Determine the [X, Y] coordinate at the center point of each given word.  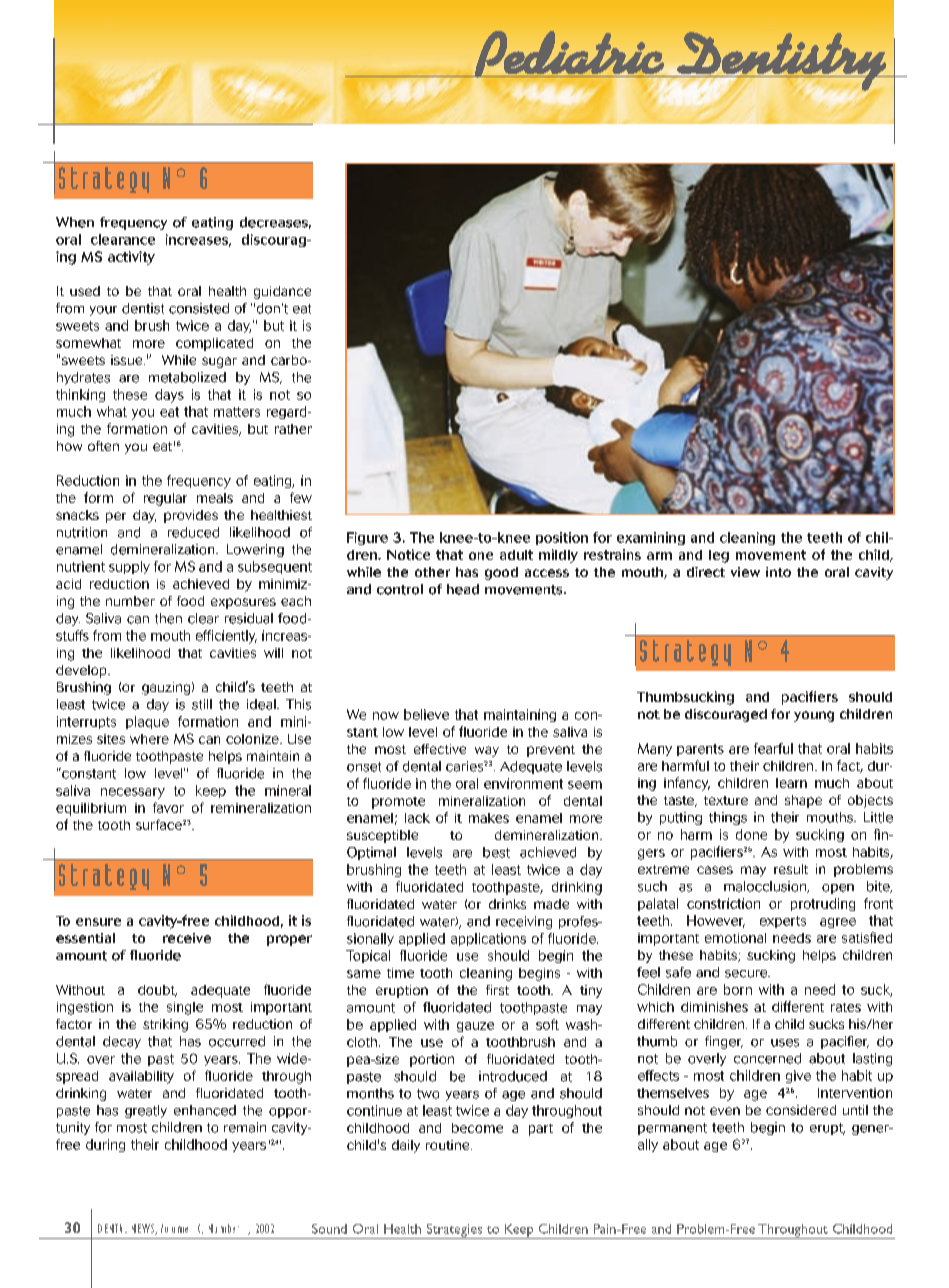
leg [719, 556]
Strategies [454, 1231]
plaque [147, 722]
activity [131, 258]
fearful [773, 748]
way [487, 751]
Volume [174, 1228]
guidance [282, 292]
